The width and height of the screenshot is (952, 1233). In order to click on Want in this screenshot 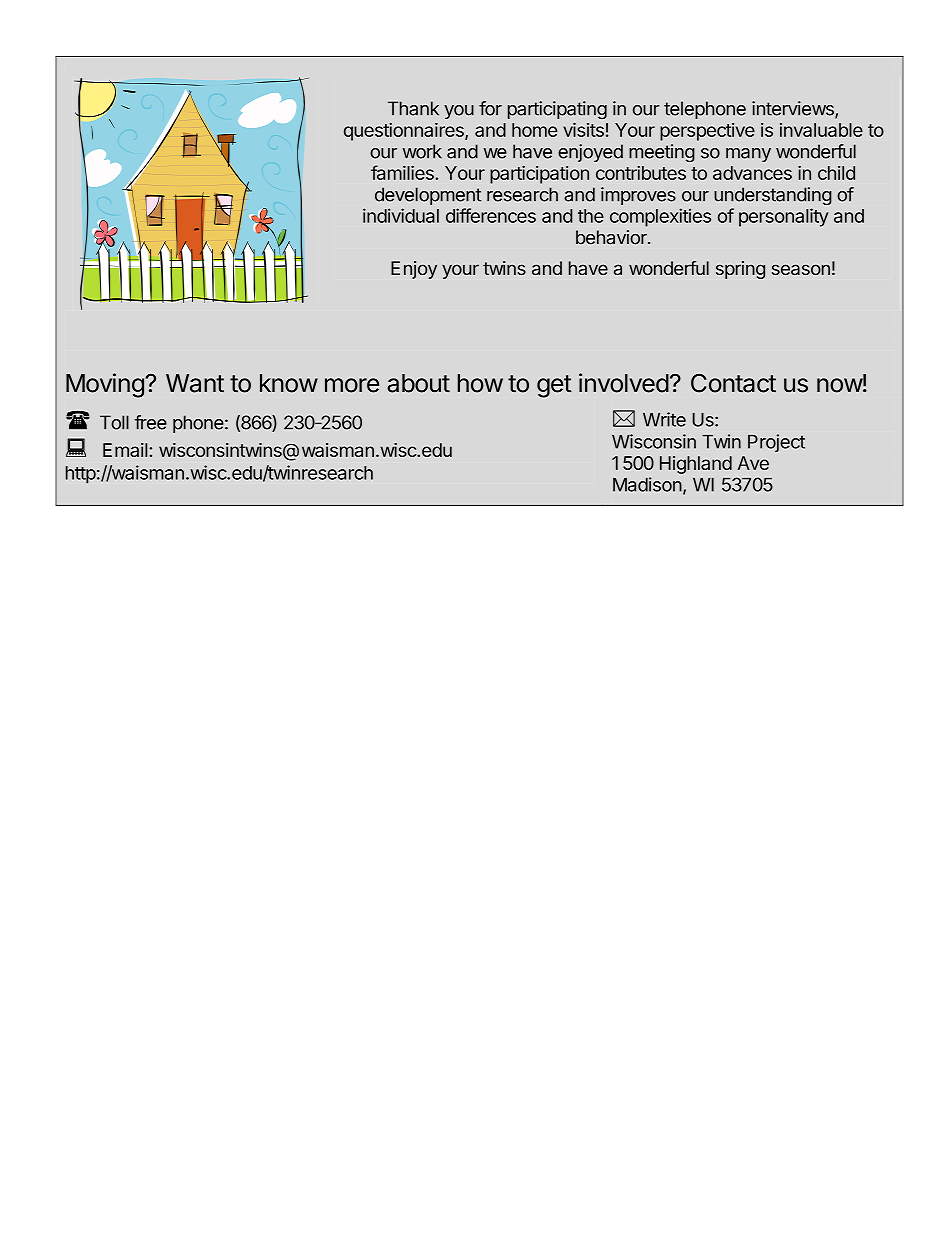, I will do `click(195, 383)`.
